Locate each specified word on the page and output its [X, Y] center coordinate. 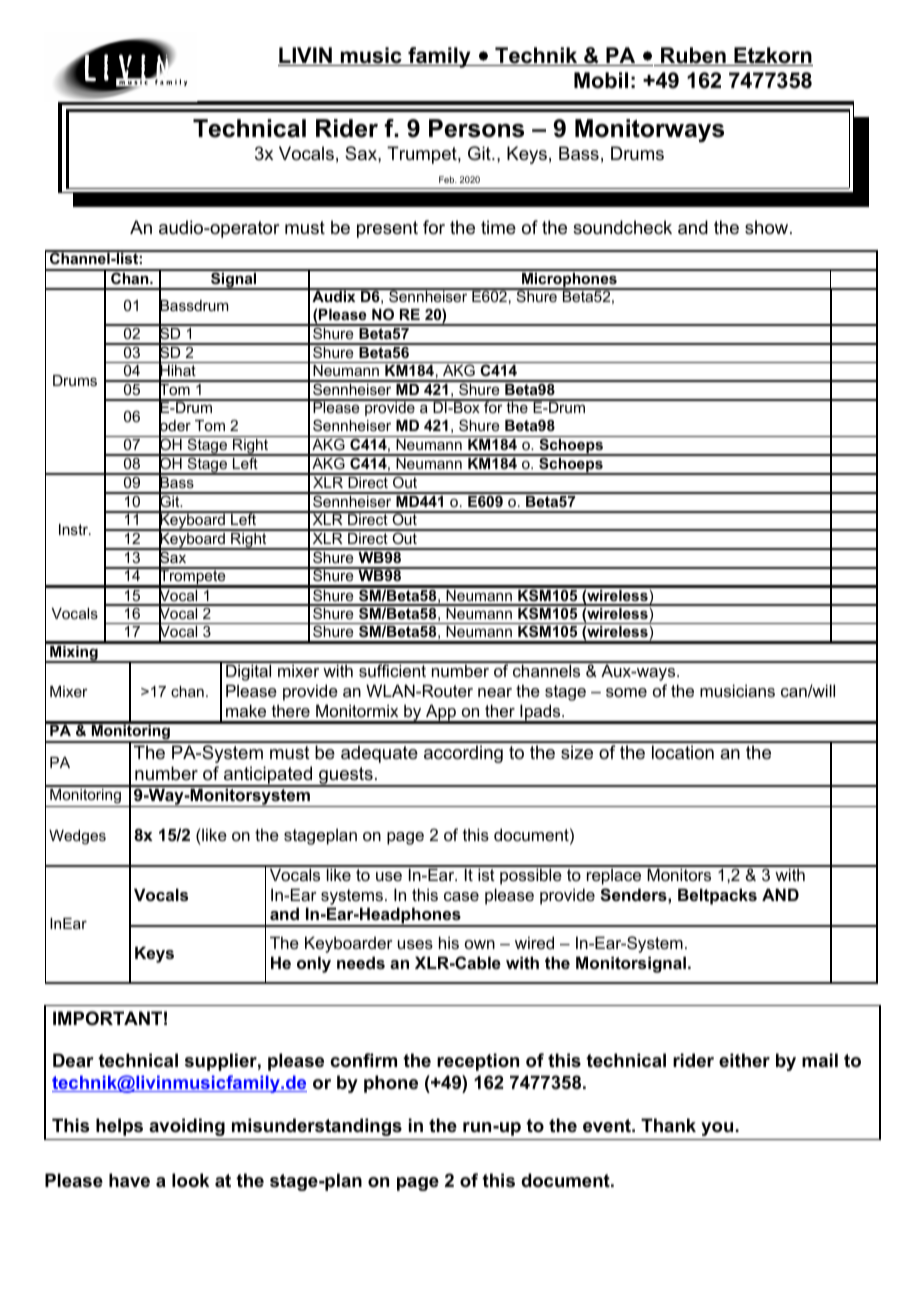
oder [175, 426]
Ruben [693, 56]
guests [346, 777]
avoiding [187, 1127]
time [498, 227]
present [387, 229]
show [768, 227]
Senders [634, 895]
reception [478, 1062]
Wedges [77, 837]
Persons [476, 128]
